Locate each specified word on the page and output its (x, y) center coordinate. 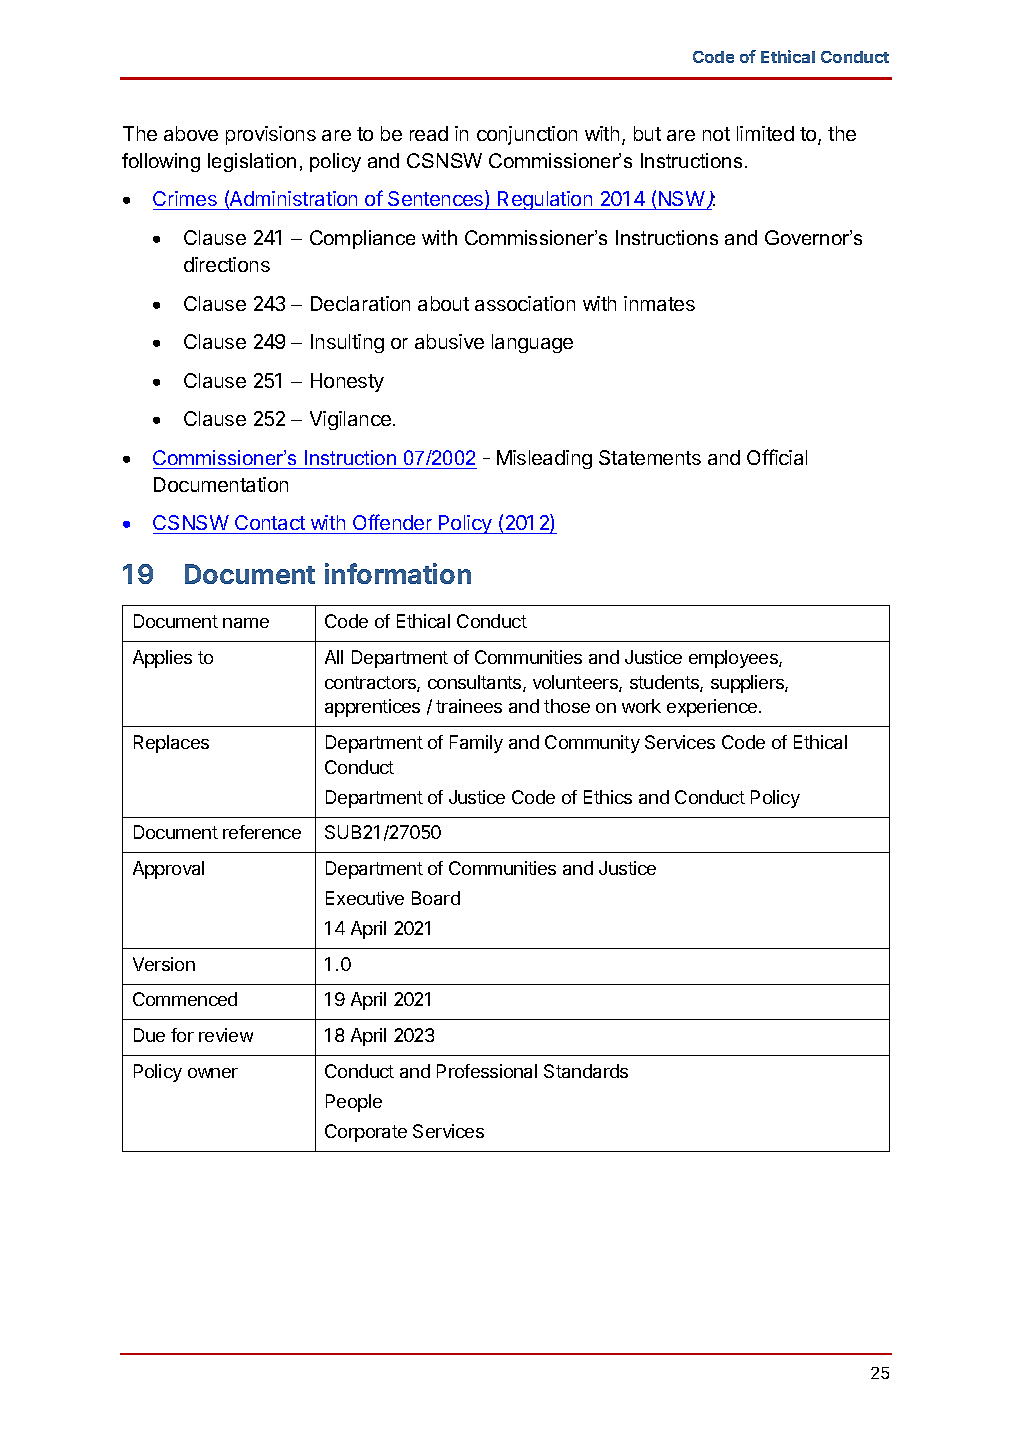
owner (213, 1073)
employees (734, 659)
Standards (586, 1071)
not (716, 134)
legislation (252, 162)
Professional (487, 1071)
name (246, 623)
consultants (476, 683)
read (429, 133)
